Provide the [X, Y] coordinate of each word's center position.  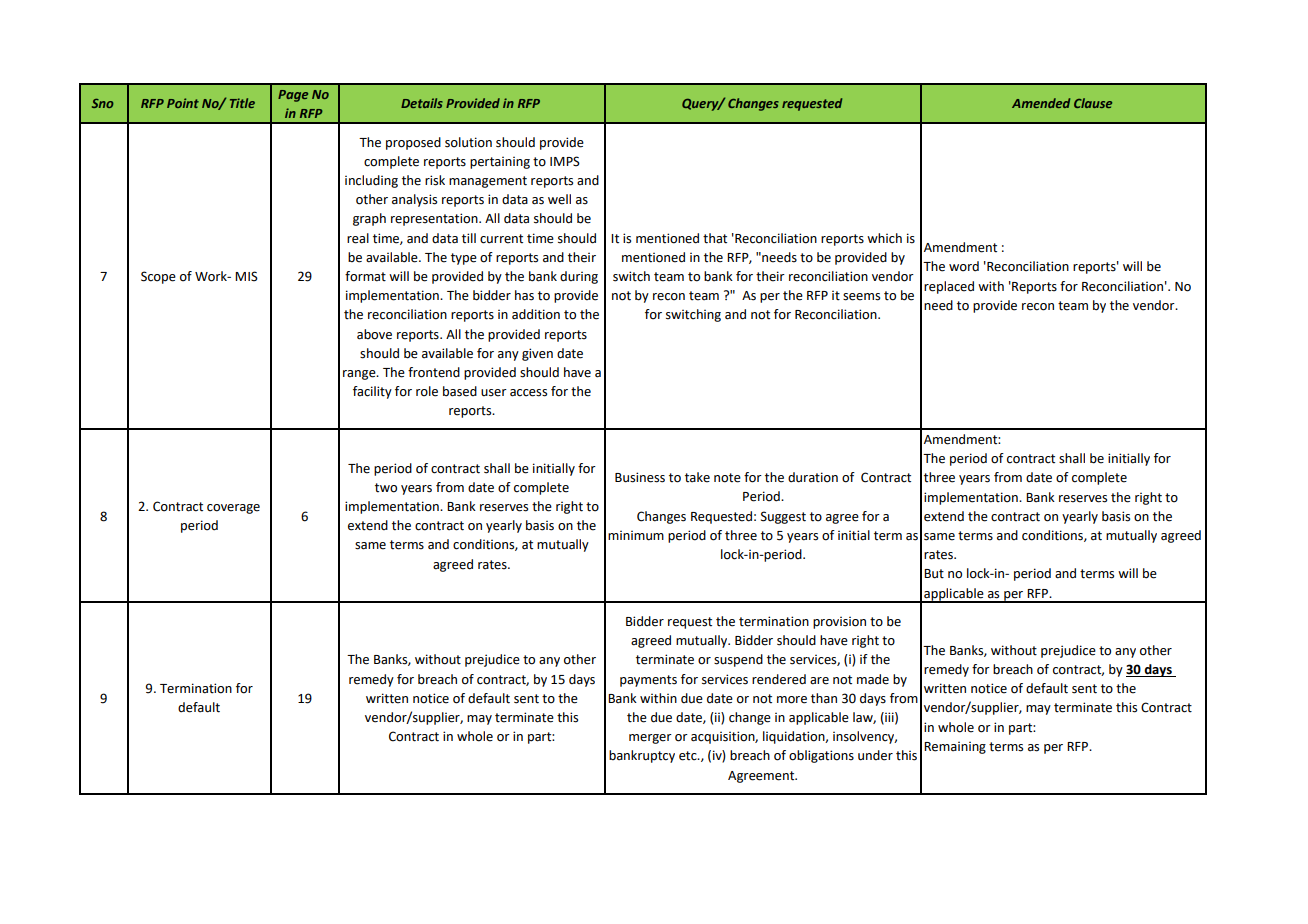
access [528, 393]
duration [813, 477]
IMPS [565, 161]
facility [372, 392]
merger [650, 739]
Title [242, 103]
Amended [1041, 103]
